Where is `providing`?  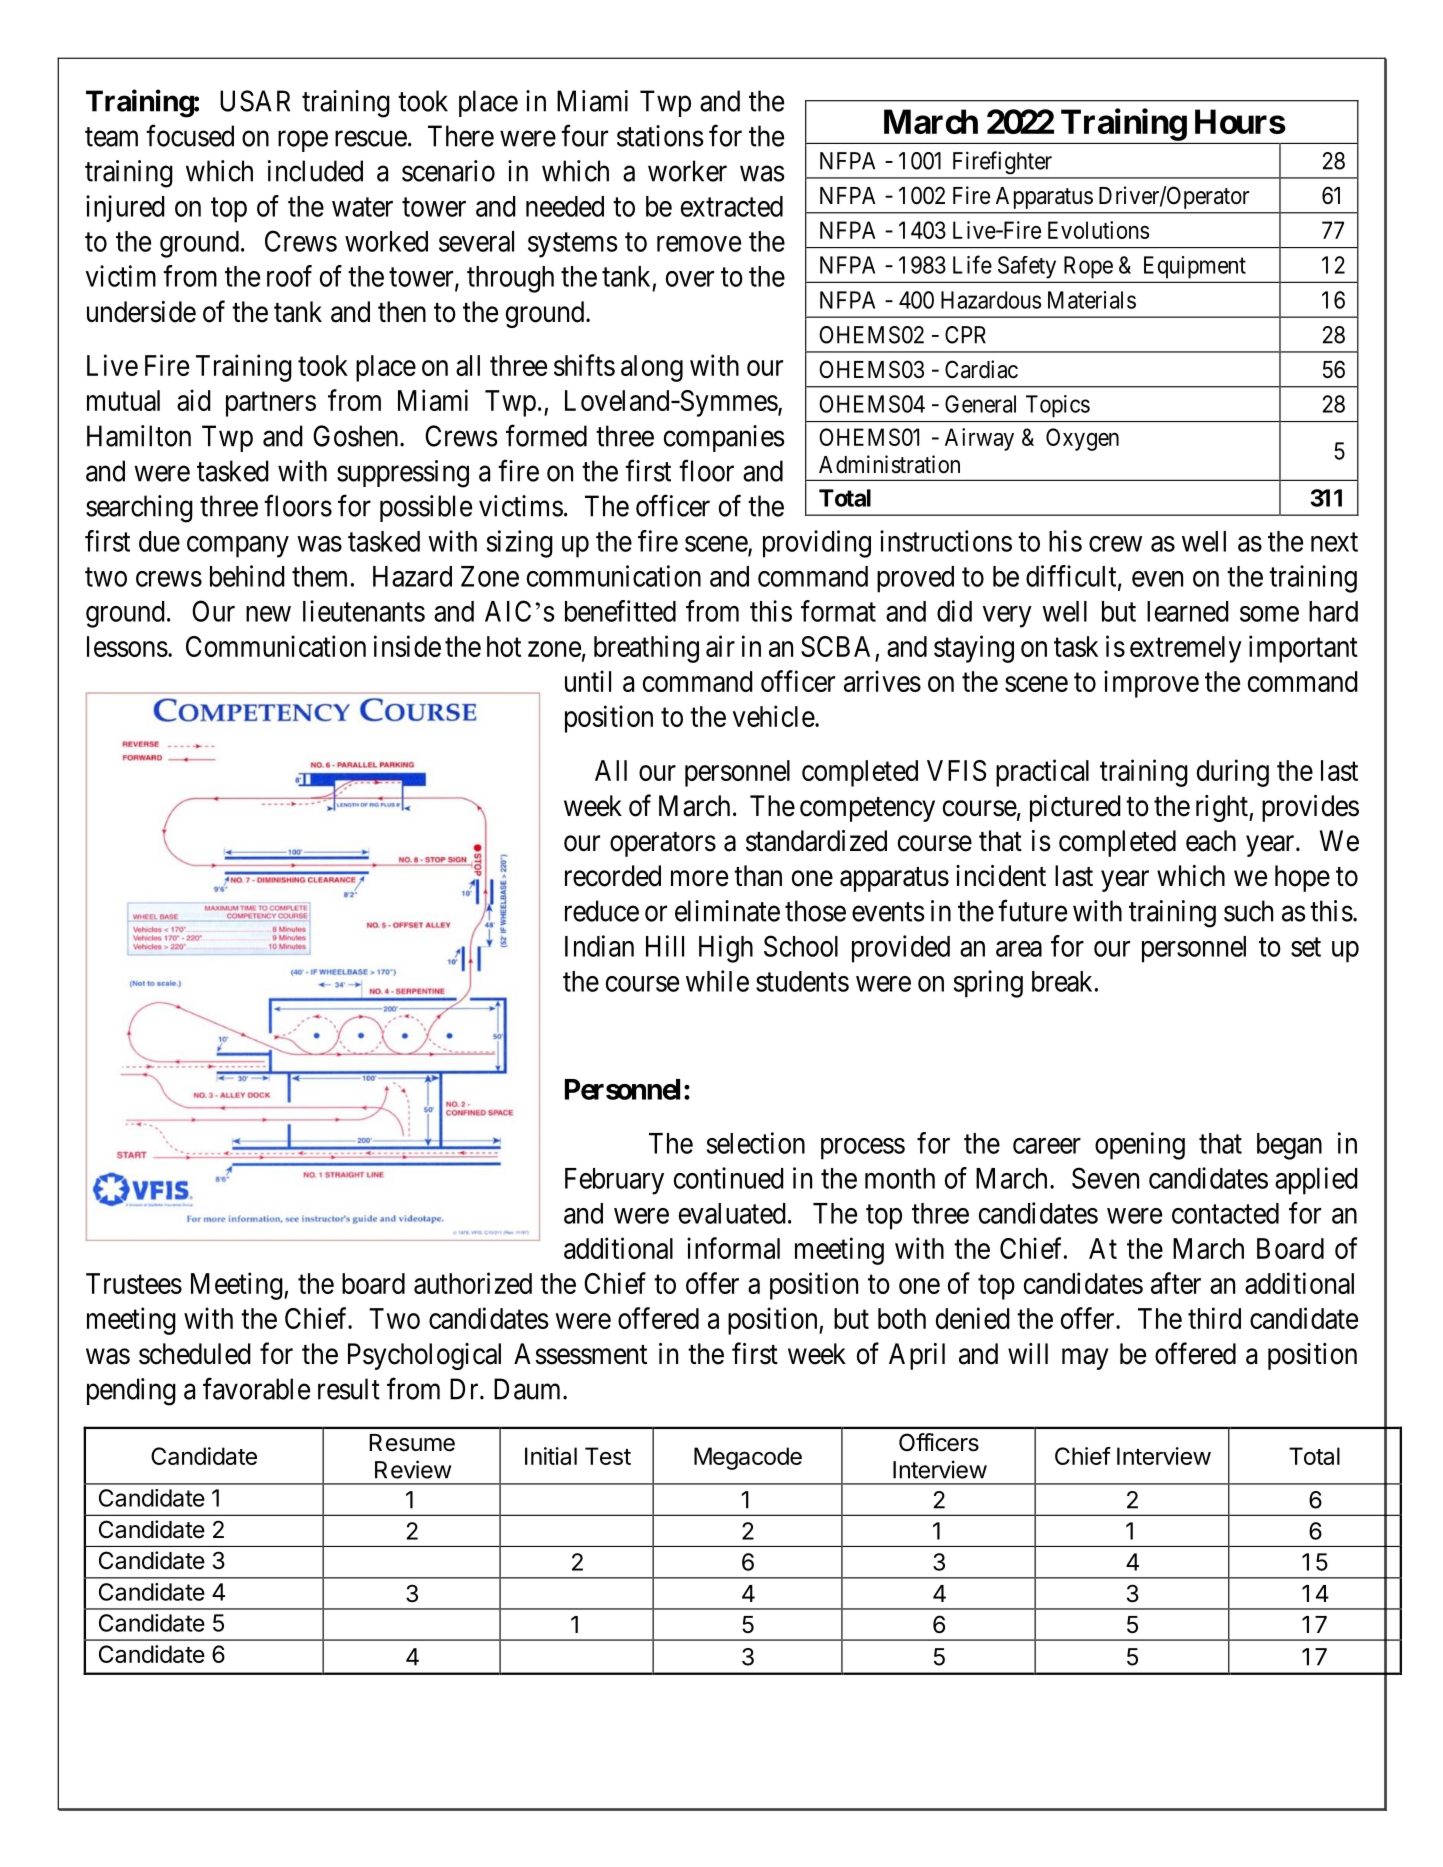
providing is located at coordinates (817, 544).
